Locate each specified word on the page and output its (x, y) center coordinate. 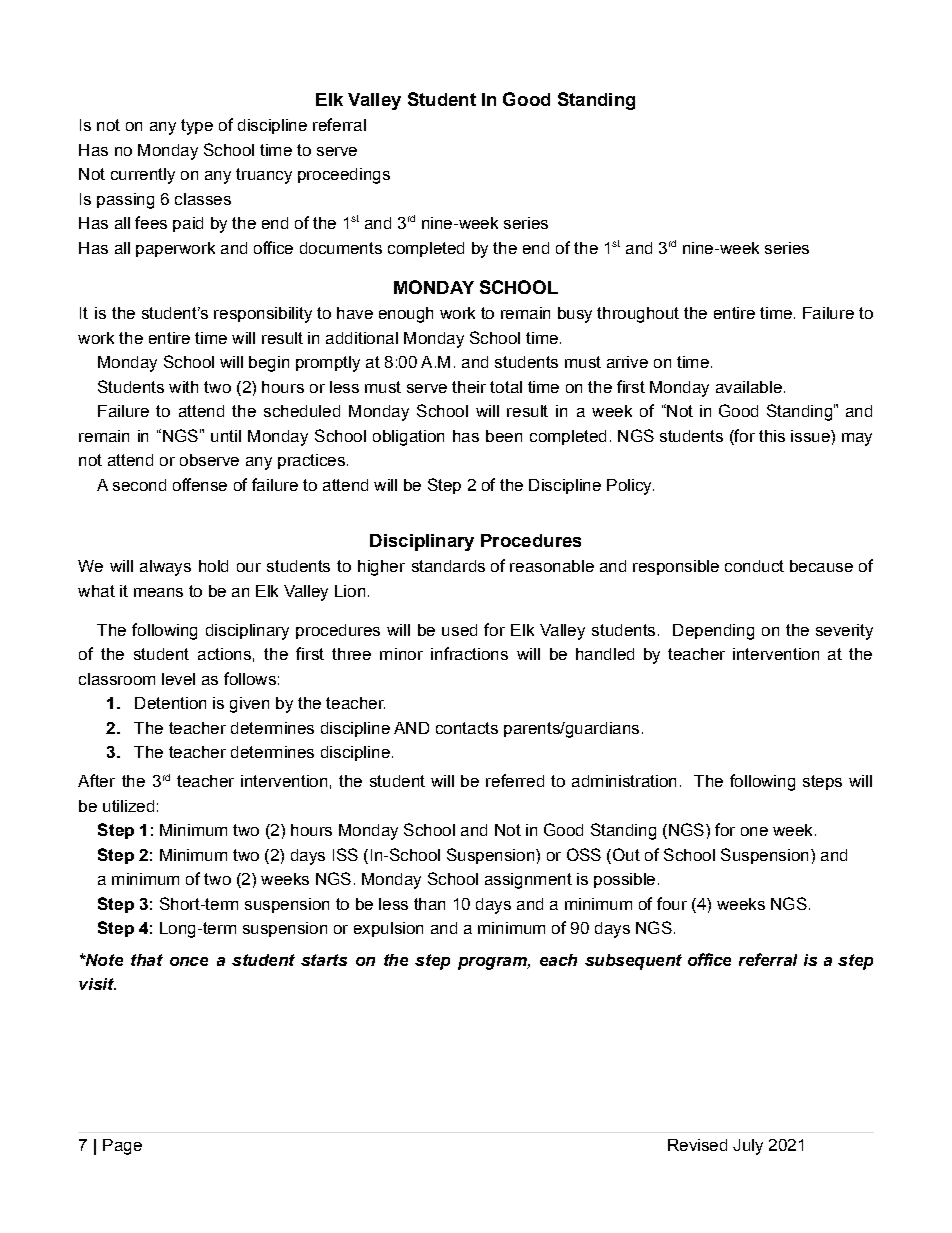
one (754, 831)
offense (200, 484)
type (197, 127)
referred (515, 780)
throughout (638, 315)
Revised (697, 1145)
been (504, 436)
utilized (128, 806)
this (772, 436)
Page (122, 1147)
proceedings (344, 176)
